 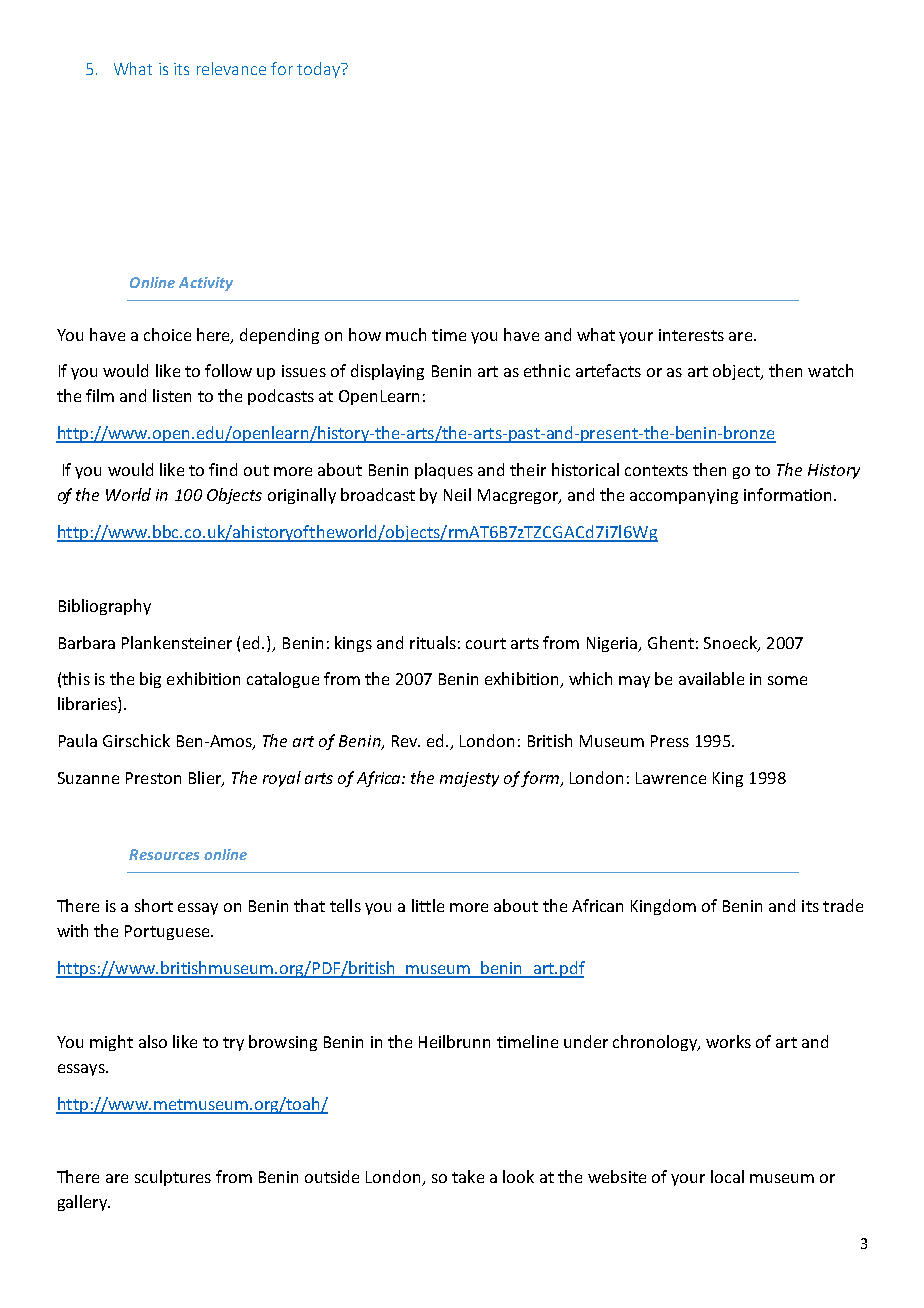 I want to click on little, so click(x=428, y=905).
